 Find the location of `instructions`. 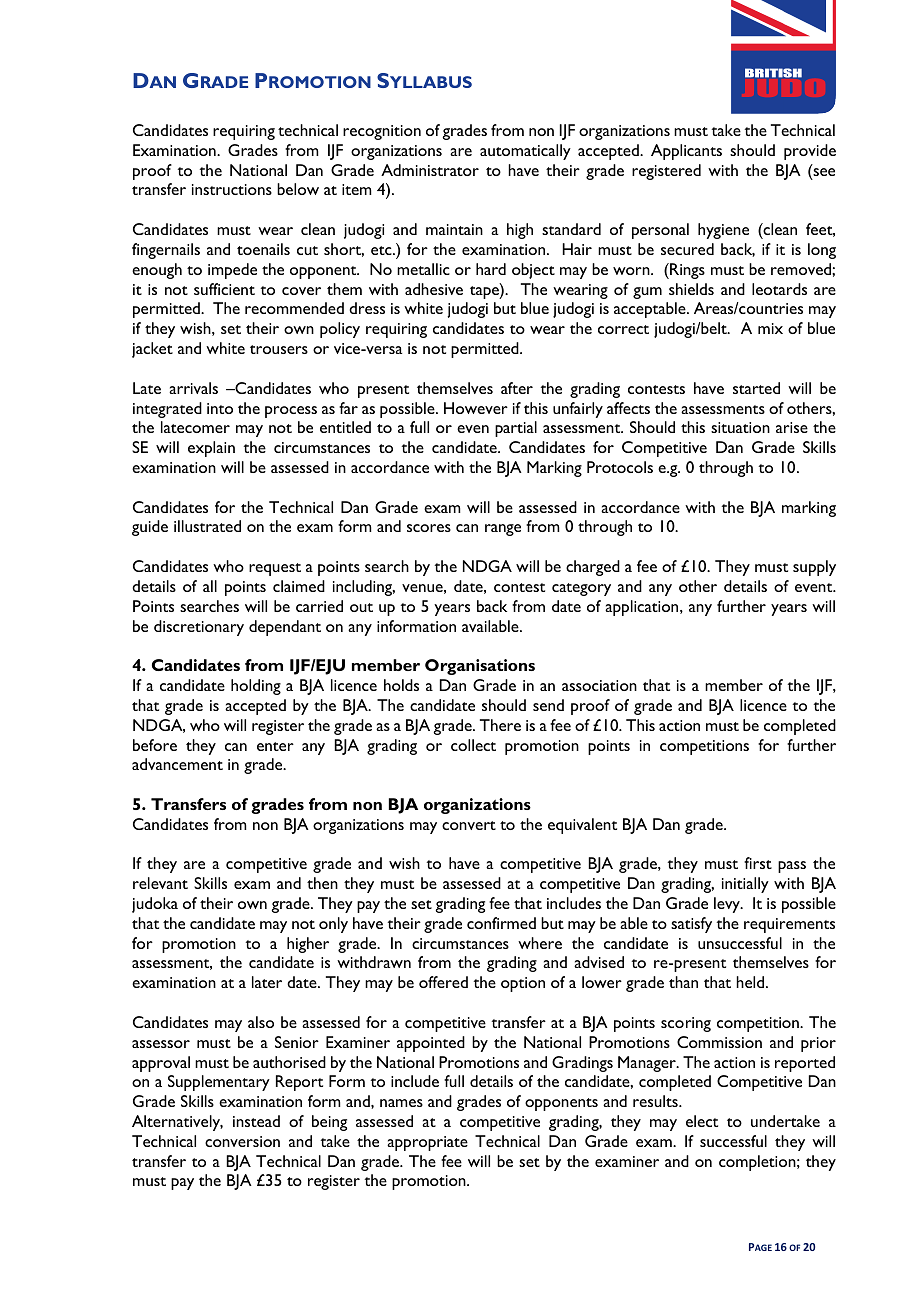

instructions is located at coordinates (232, 189).
